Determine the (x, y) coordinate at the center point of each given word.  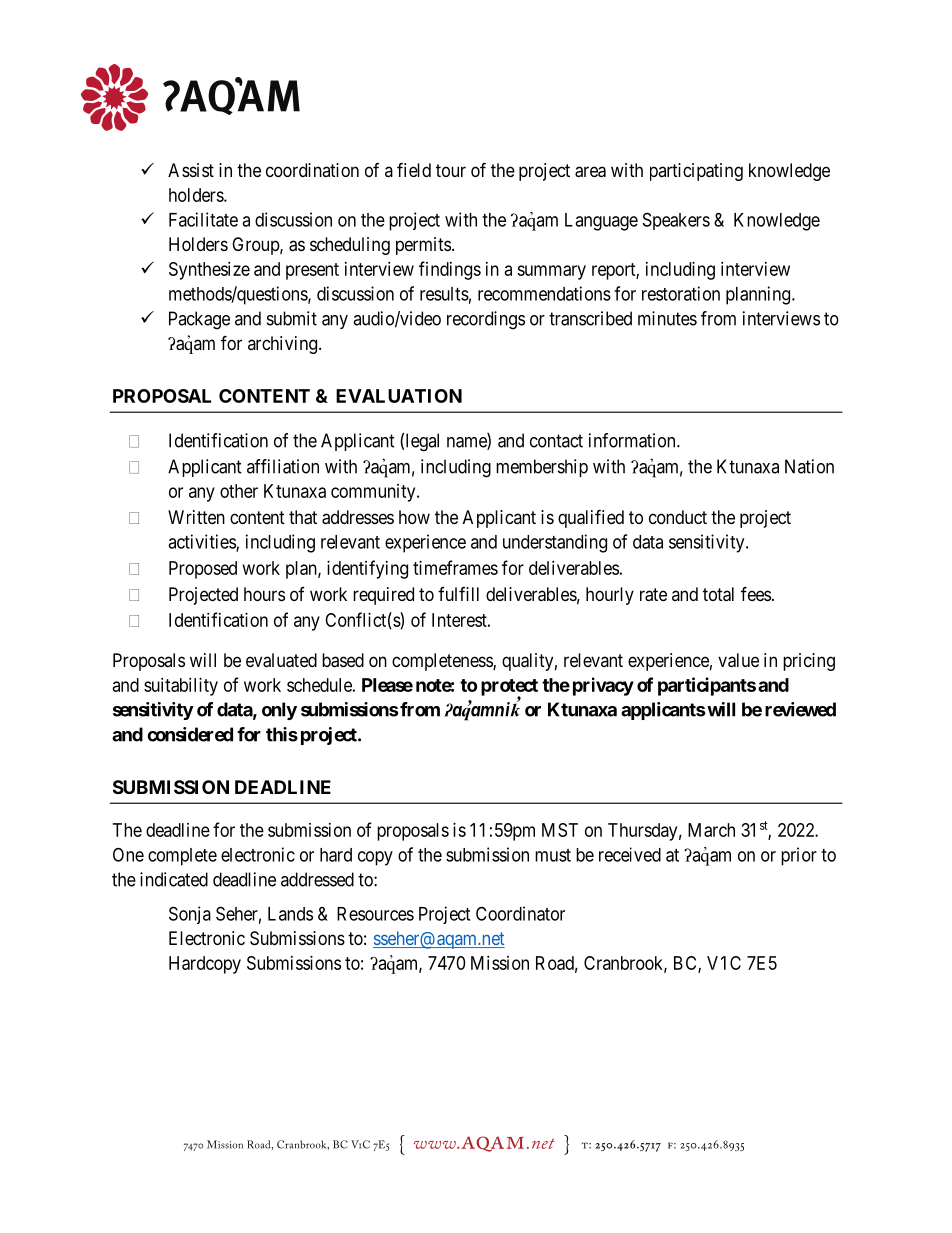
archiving (284, 345)
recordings (486, 320)
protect (509, 688)
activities (202, 542)
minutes (667, 318)
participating (696, 172)
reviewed (800, 709)
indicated (174, 879)
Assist (191, 170)
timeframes (455, 567)
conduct (678, 517)
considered (190, 734)
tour (451, 170)
